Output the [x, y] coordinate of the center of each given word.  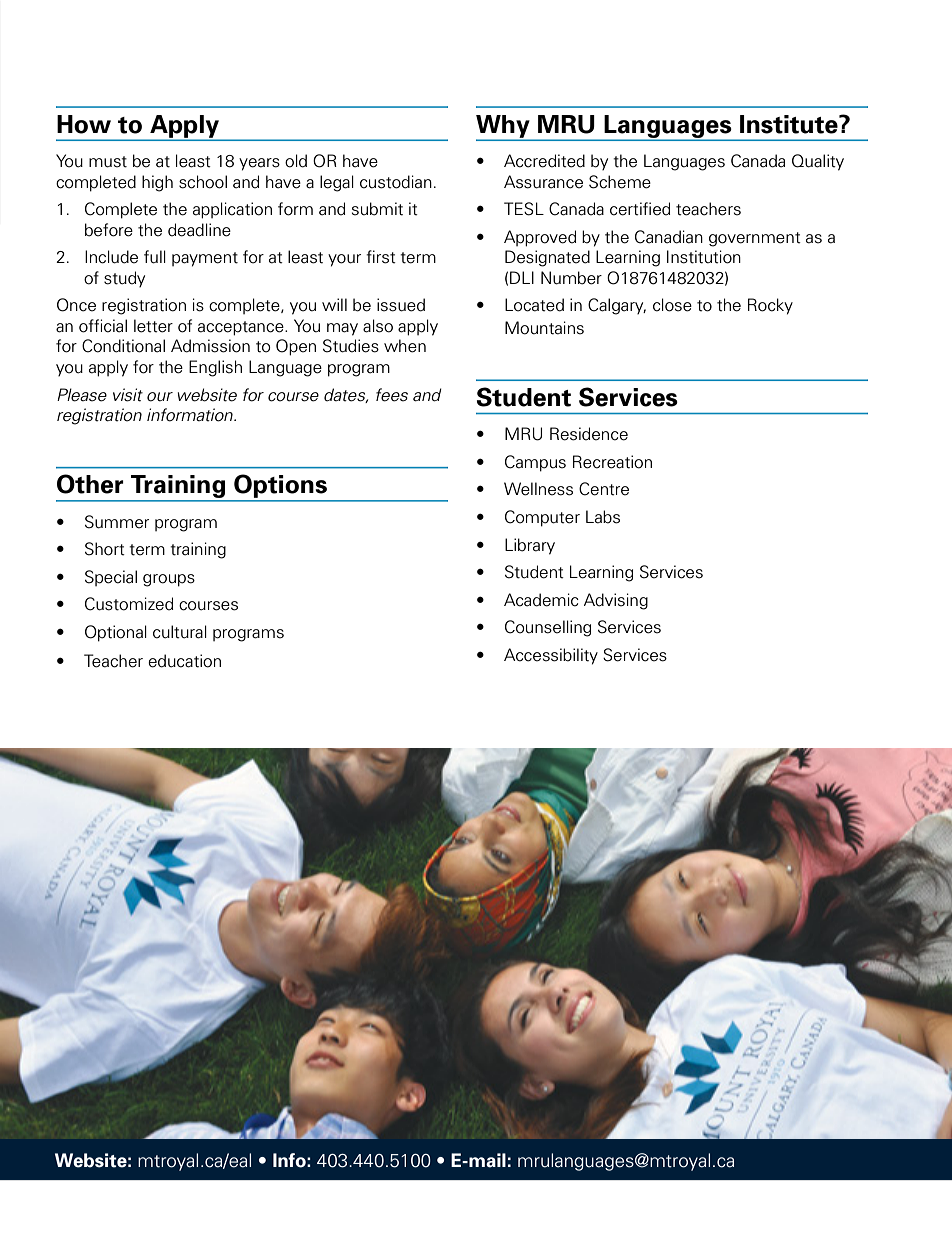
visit [128, 395]
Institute [790, 124]
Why [504, 127]
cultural [180, 632]
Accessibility [551, 656]
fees [392, 395]
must [108, 162]
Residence [589, 434]
